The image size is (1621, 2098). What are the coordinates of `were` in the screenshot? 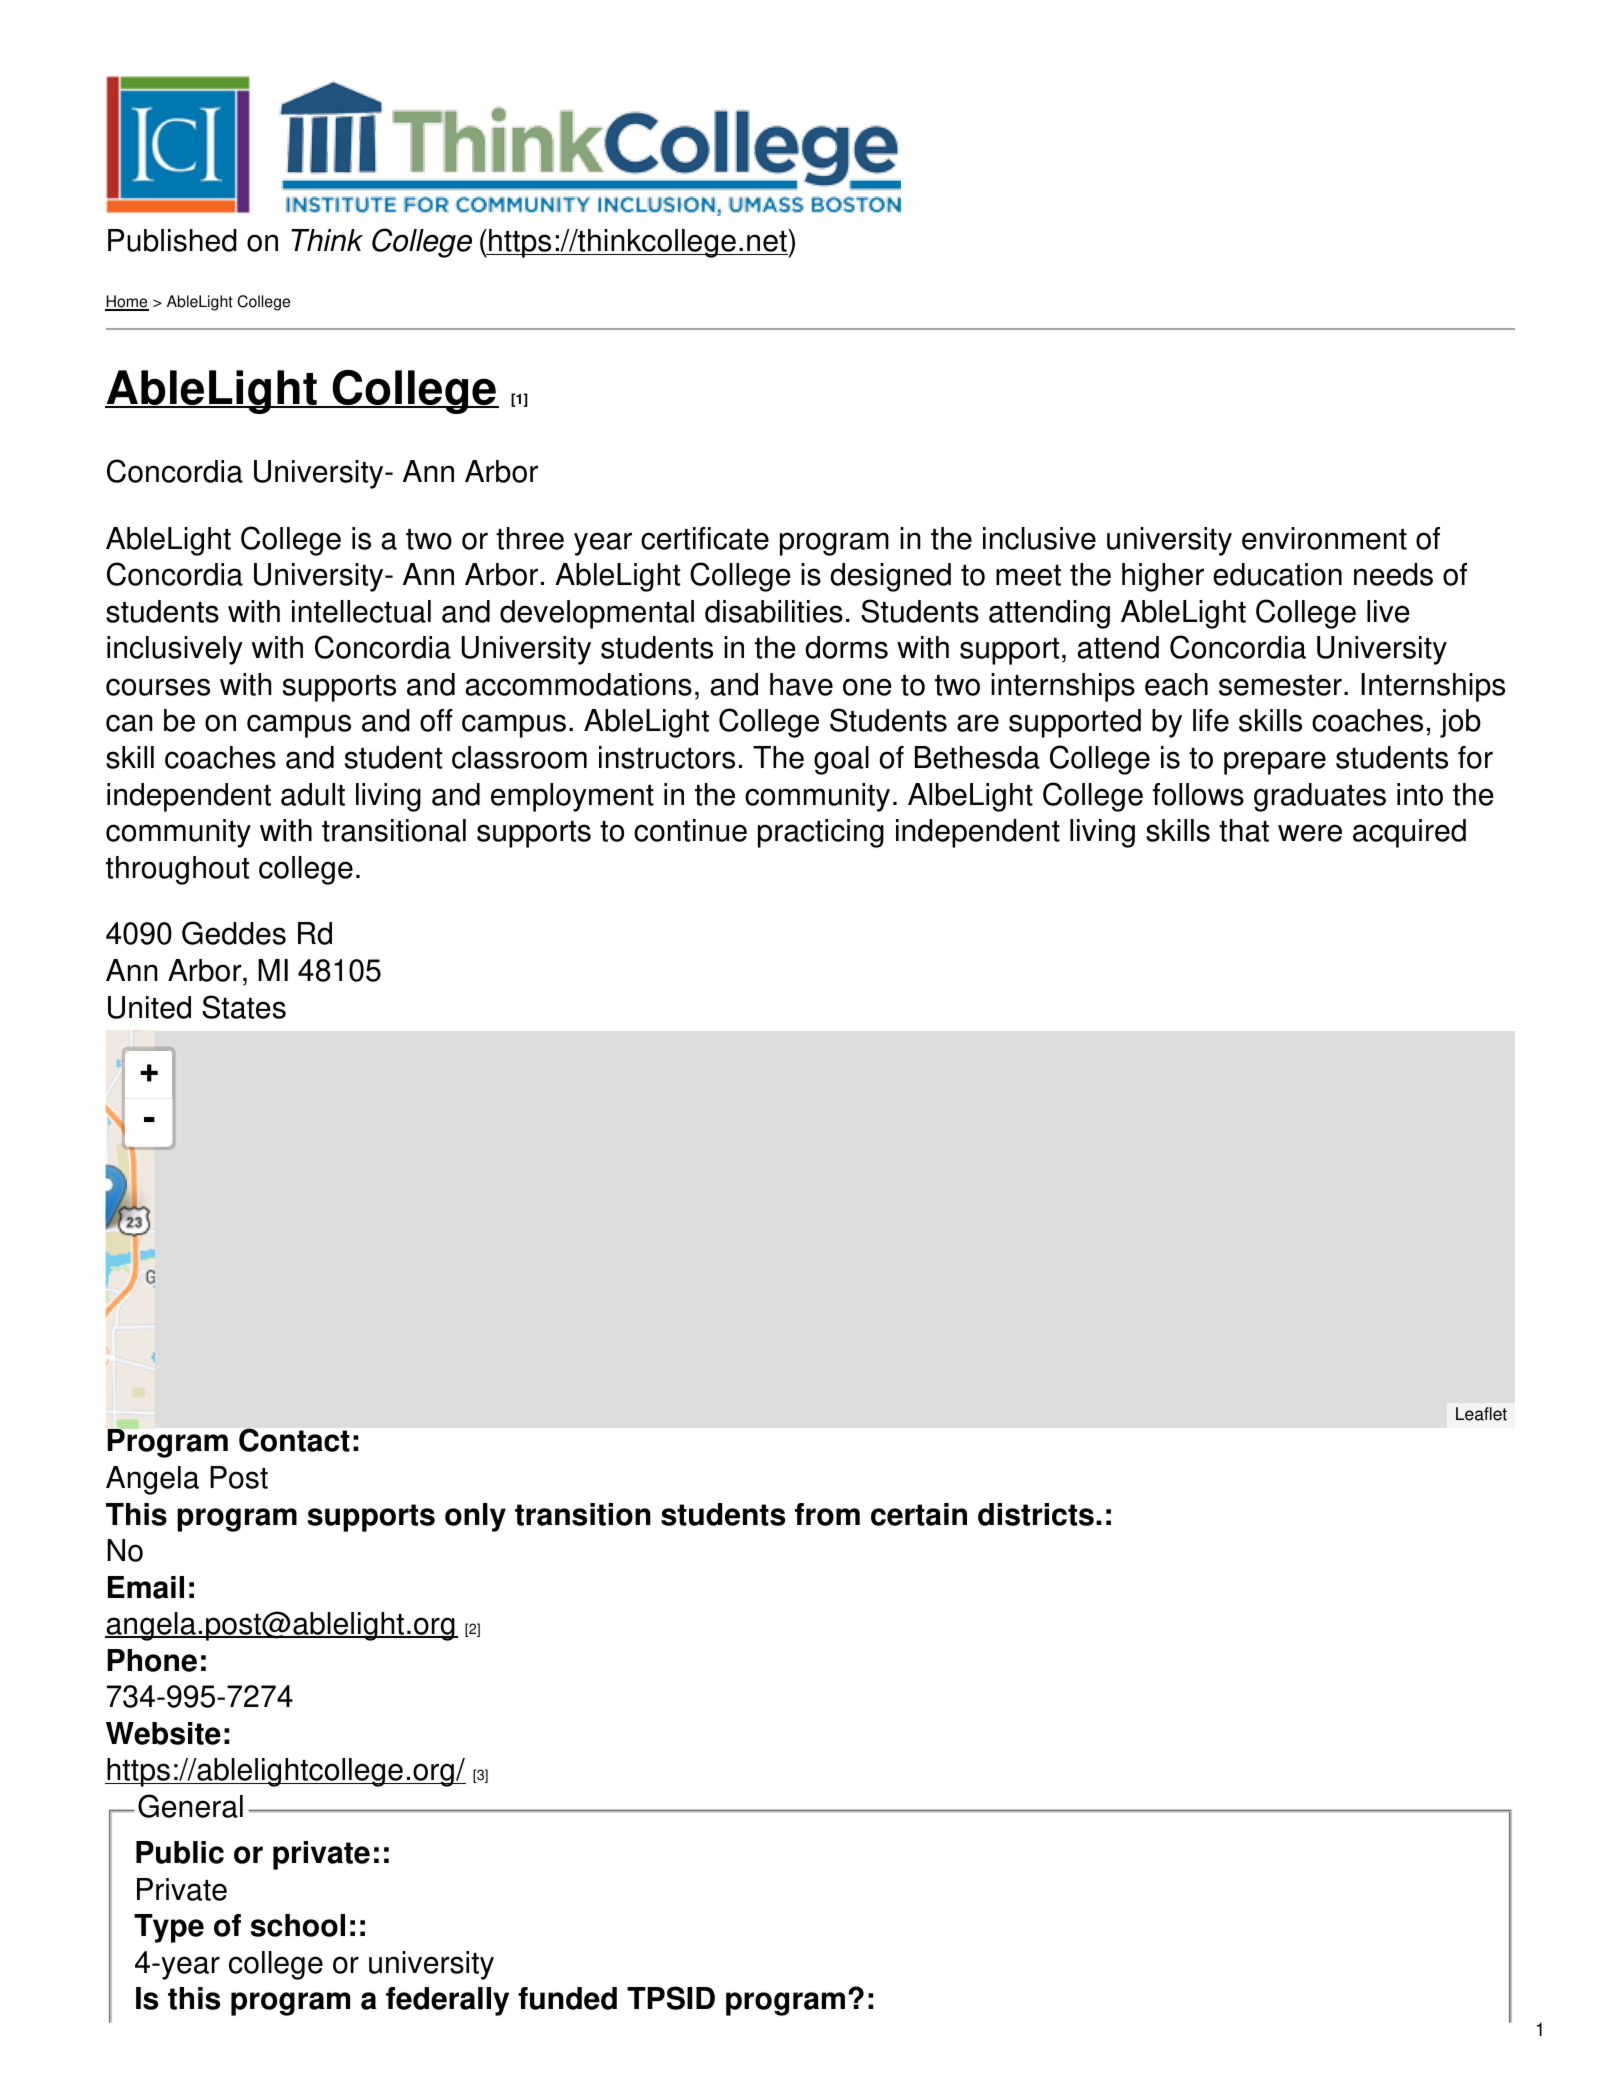 It's located at (1310, 833).
